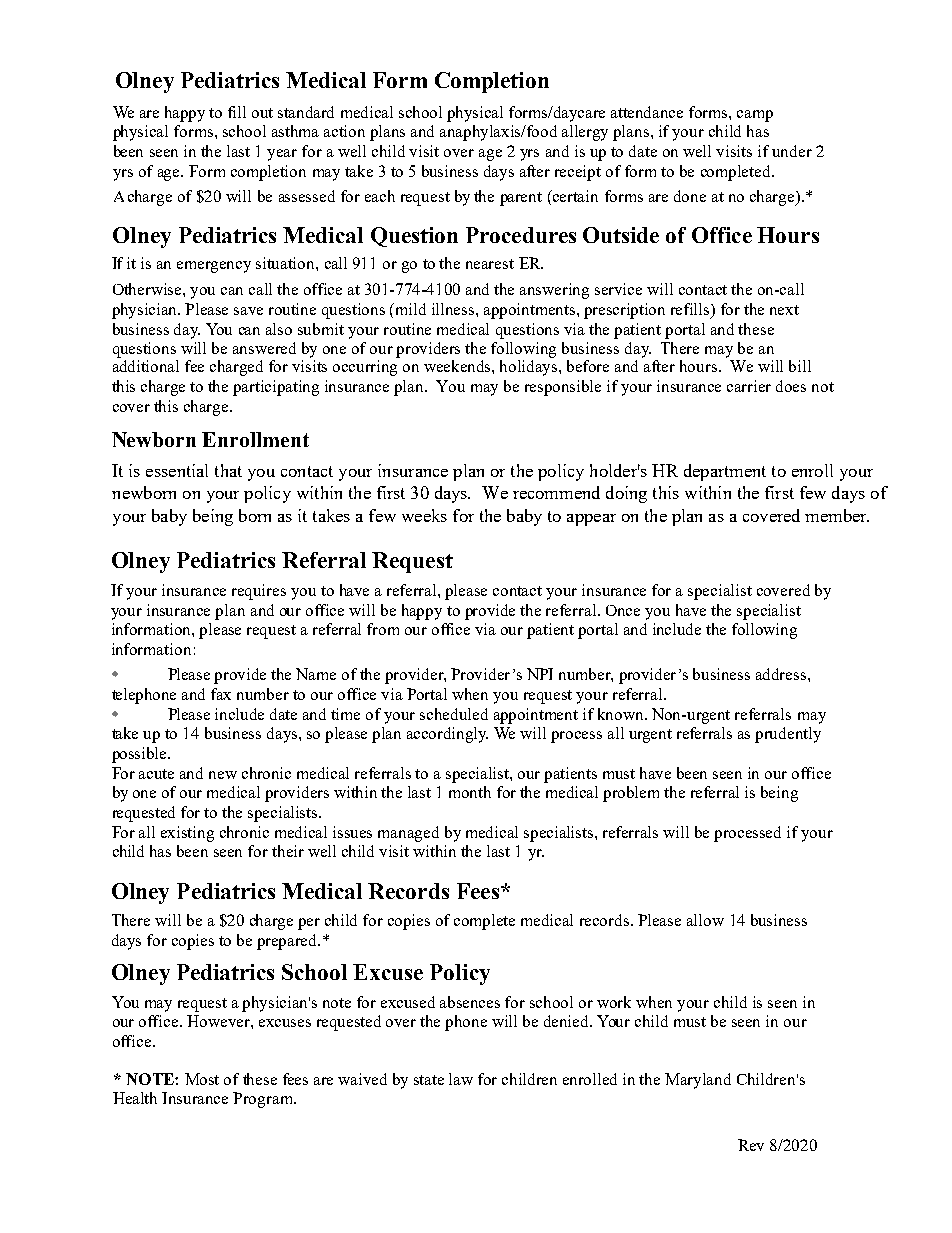 The width and height of the screenshot is (952, 1233). What do you see at coordinates (156, 774) in the screenshot?
I see `acute` at bounding box center [156, 774].
